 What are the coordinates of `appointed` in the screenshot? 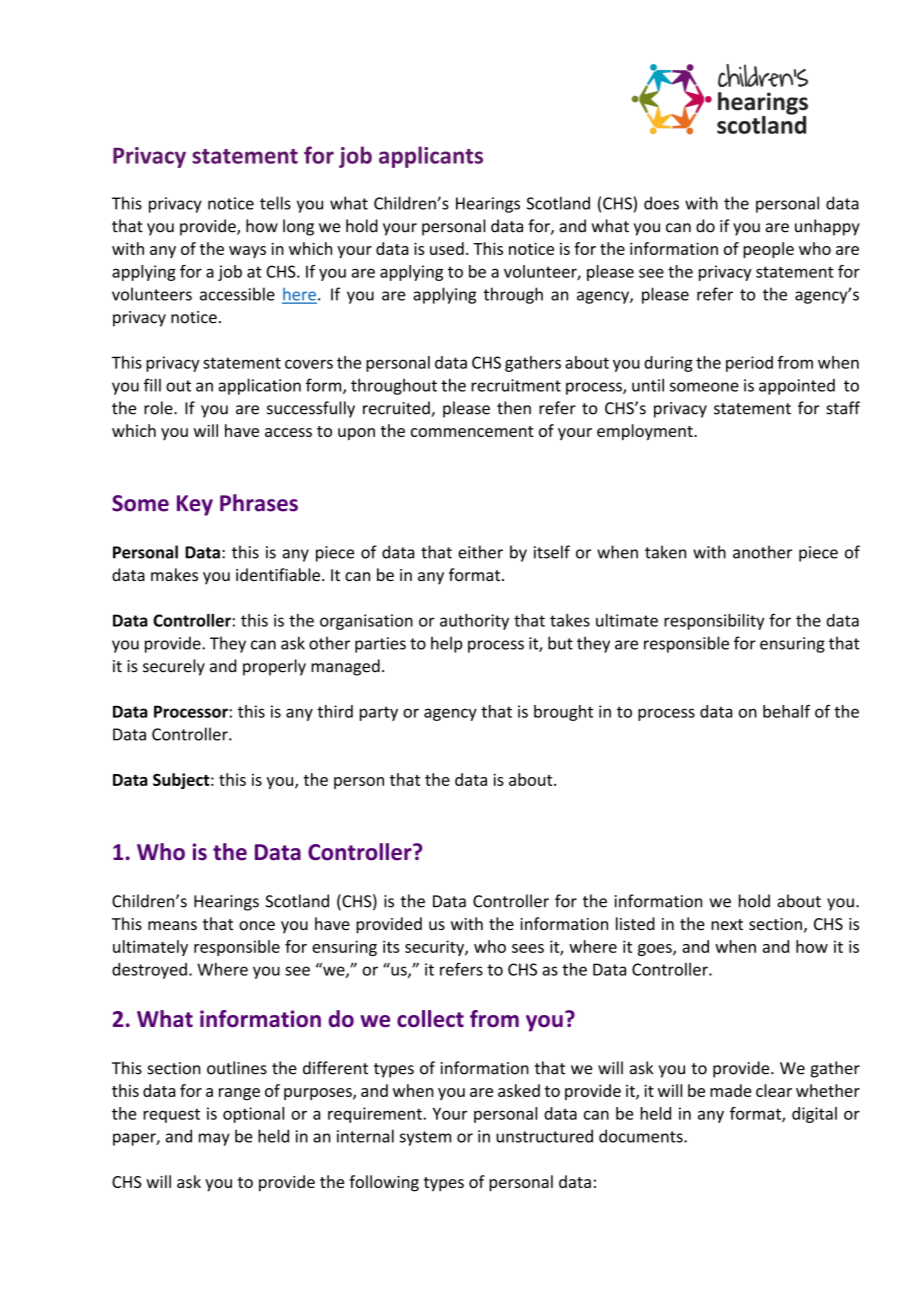 It's located at (797, 387).
